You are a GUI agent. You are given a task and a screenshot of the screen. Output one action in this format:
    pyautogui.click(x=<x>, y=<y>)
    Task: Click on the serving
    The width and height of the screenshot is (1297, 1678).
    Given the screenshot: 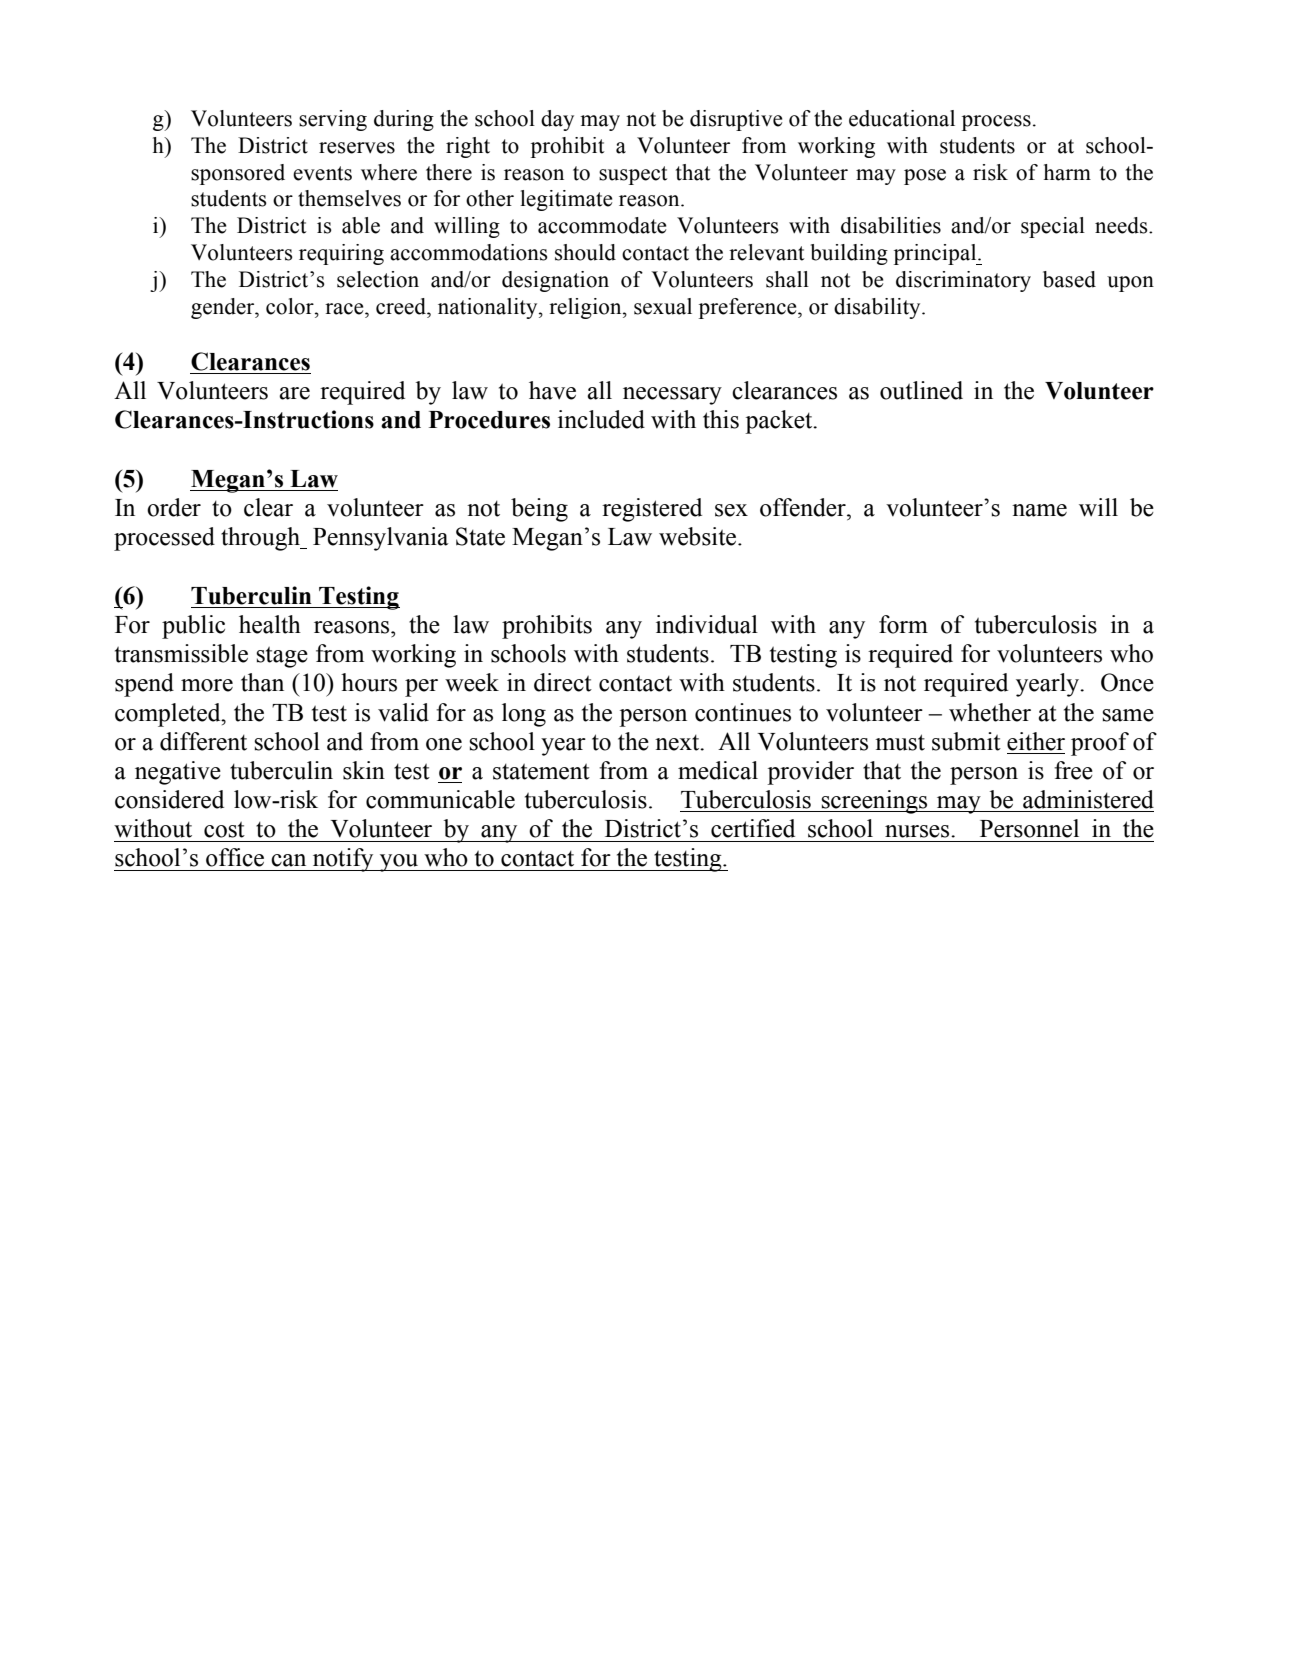 What is the action you would take?
    pyautogui.click(x=333, y=120)
